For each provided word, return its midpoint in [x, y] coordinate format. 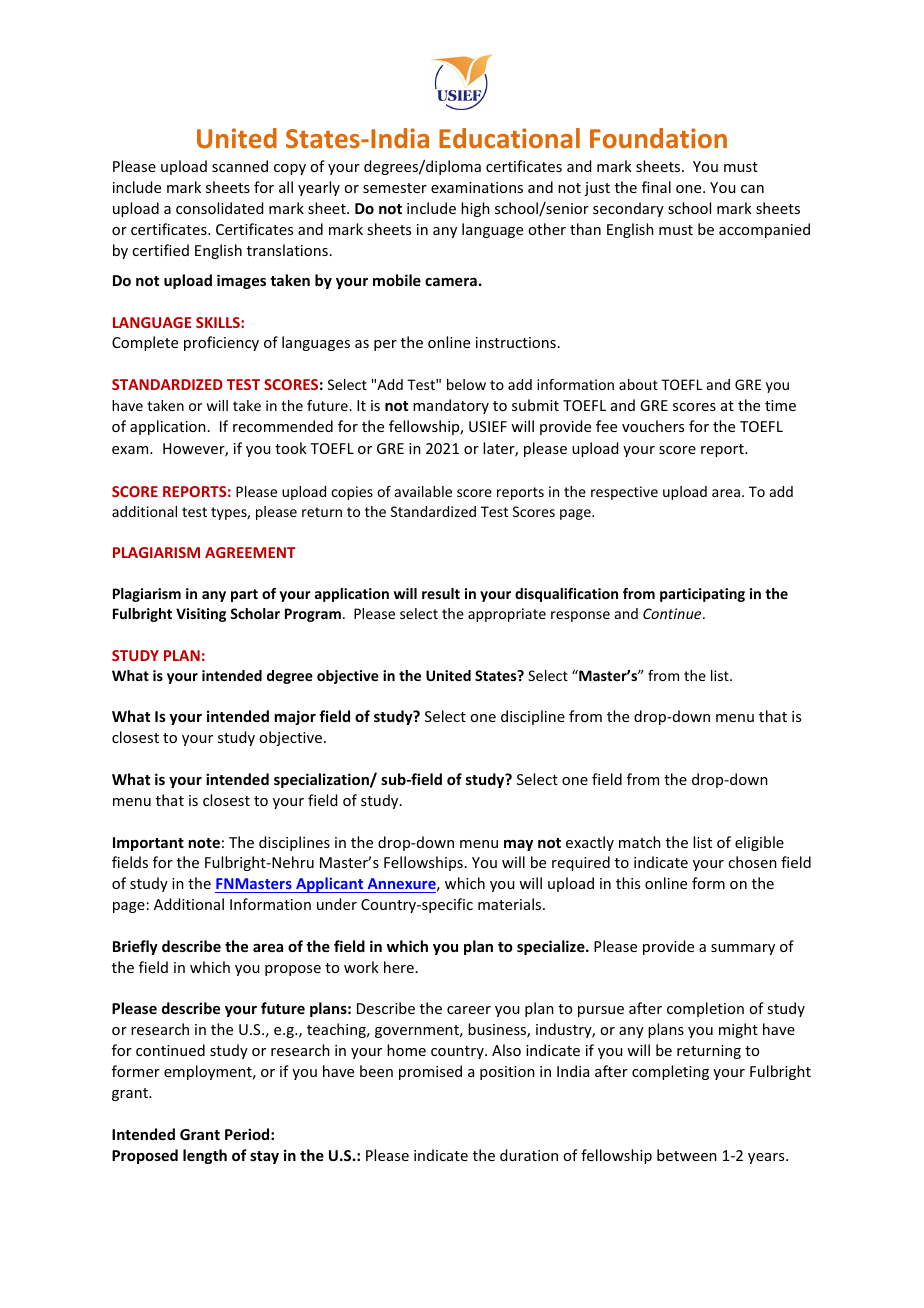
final [656, 187]
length [205, 1156]
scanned [240, 166]
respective [624, 493]
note [204, 843]
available [423, 491]
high [475, 209]
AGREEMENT [250, 552]
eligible [759, 843]
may [518, 845]
